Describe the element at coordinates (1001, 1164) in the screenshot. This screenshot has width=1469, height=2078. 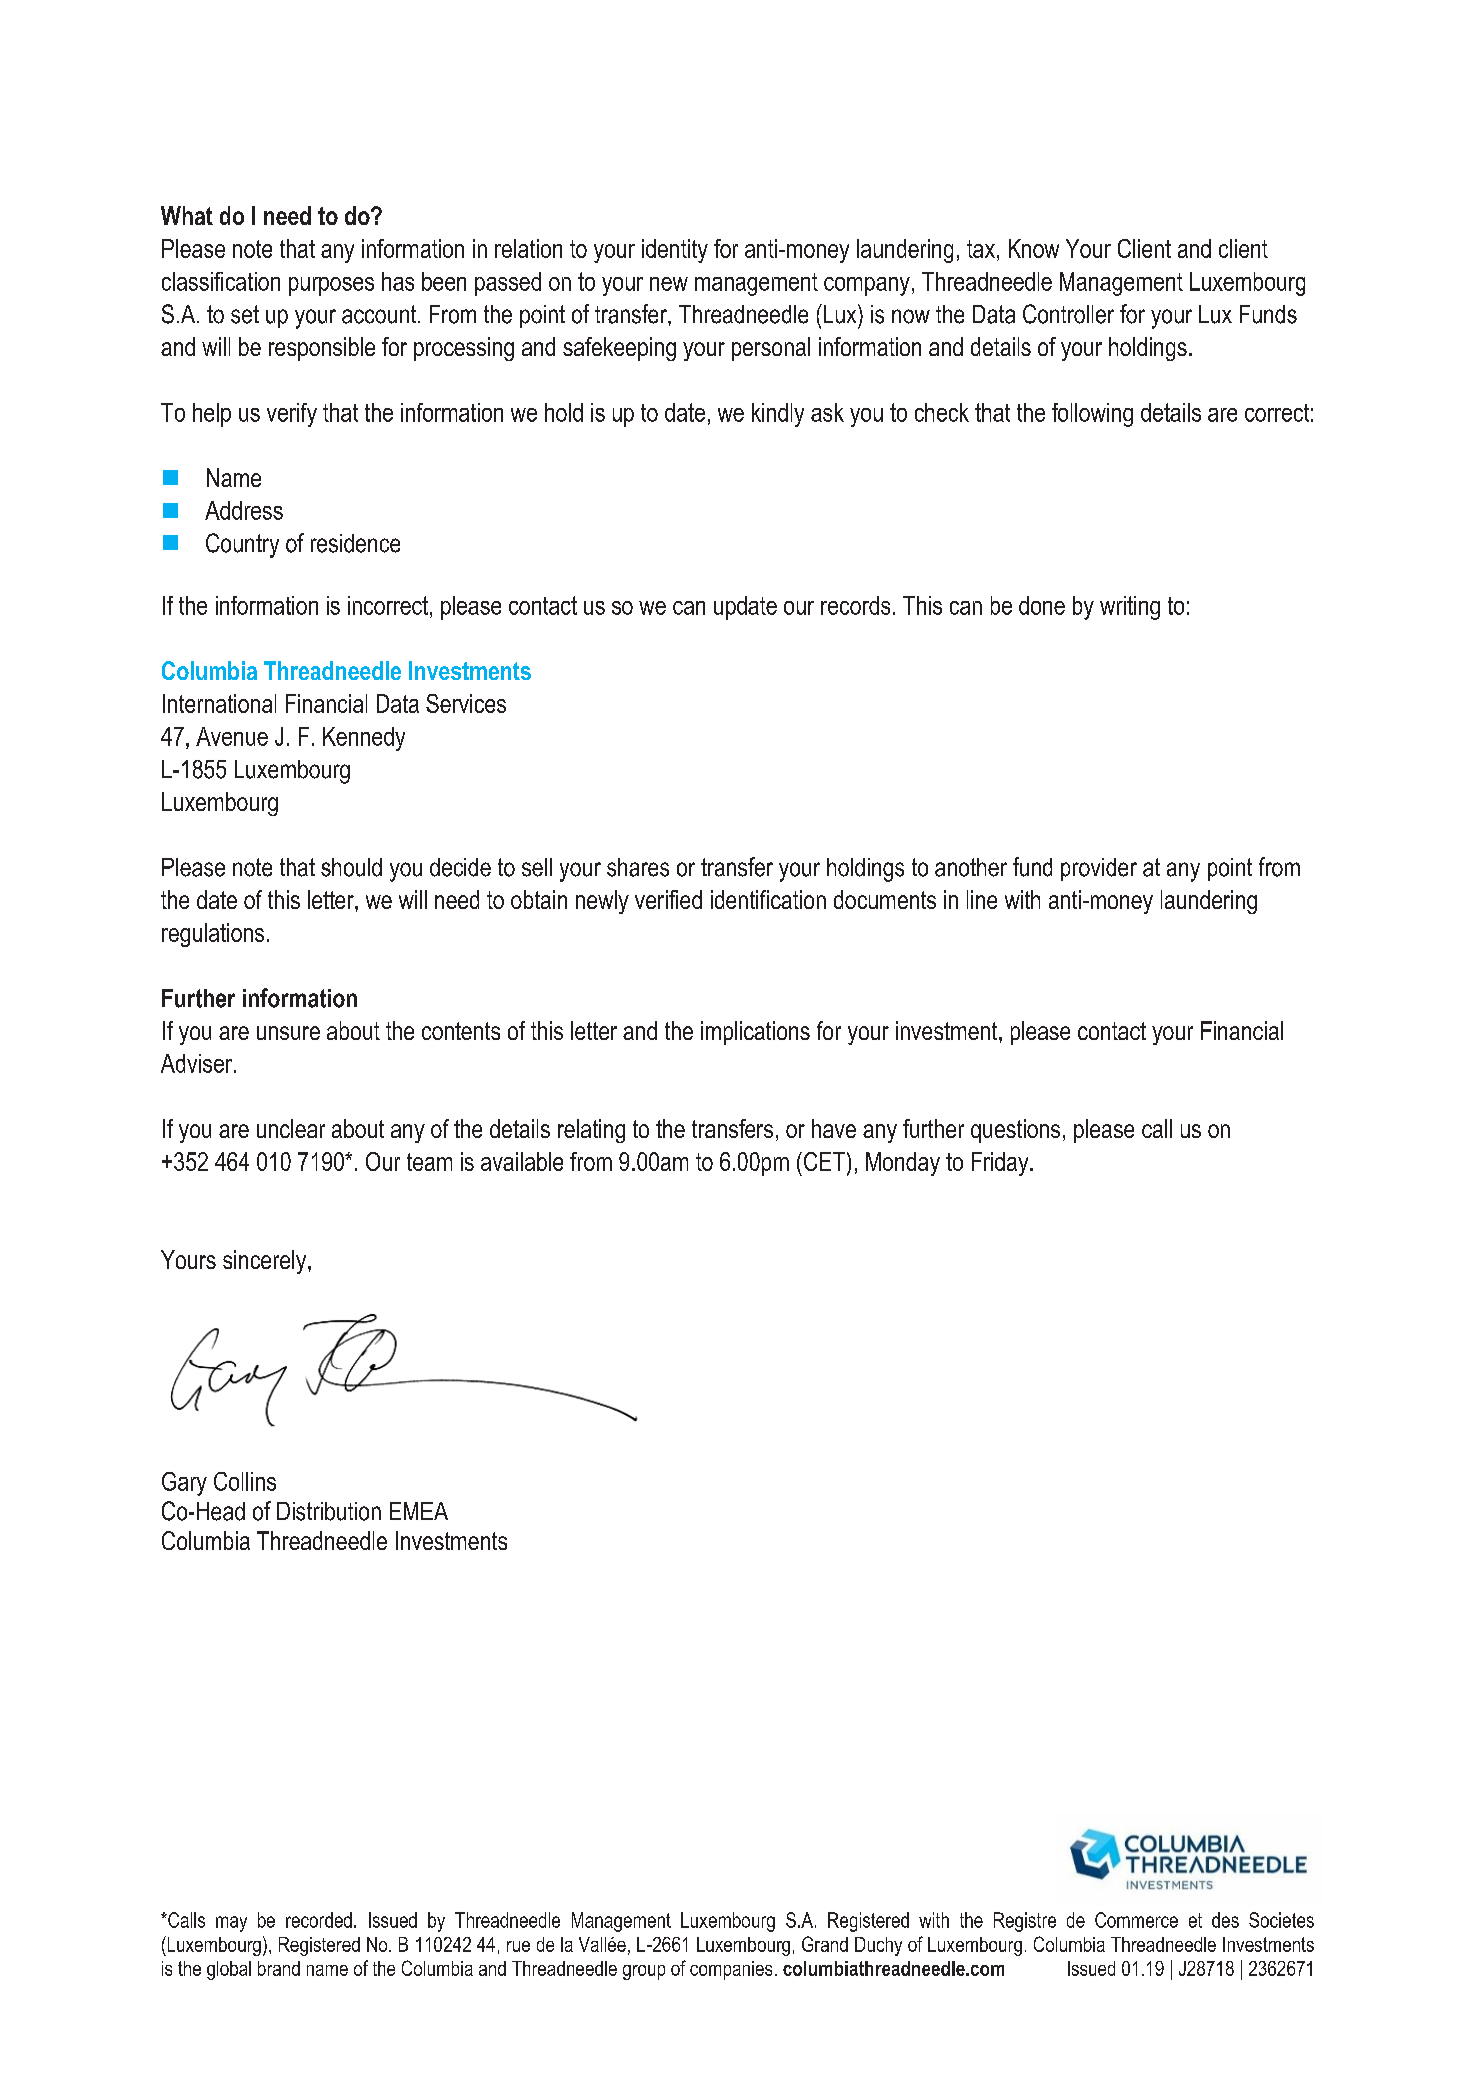
I see `Friday` at that location.
